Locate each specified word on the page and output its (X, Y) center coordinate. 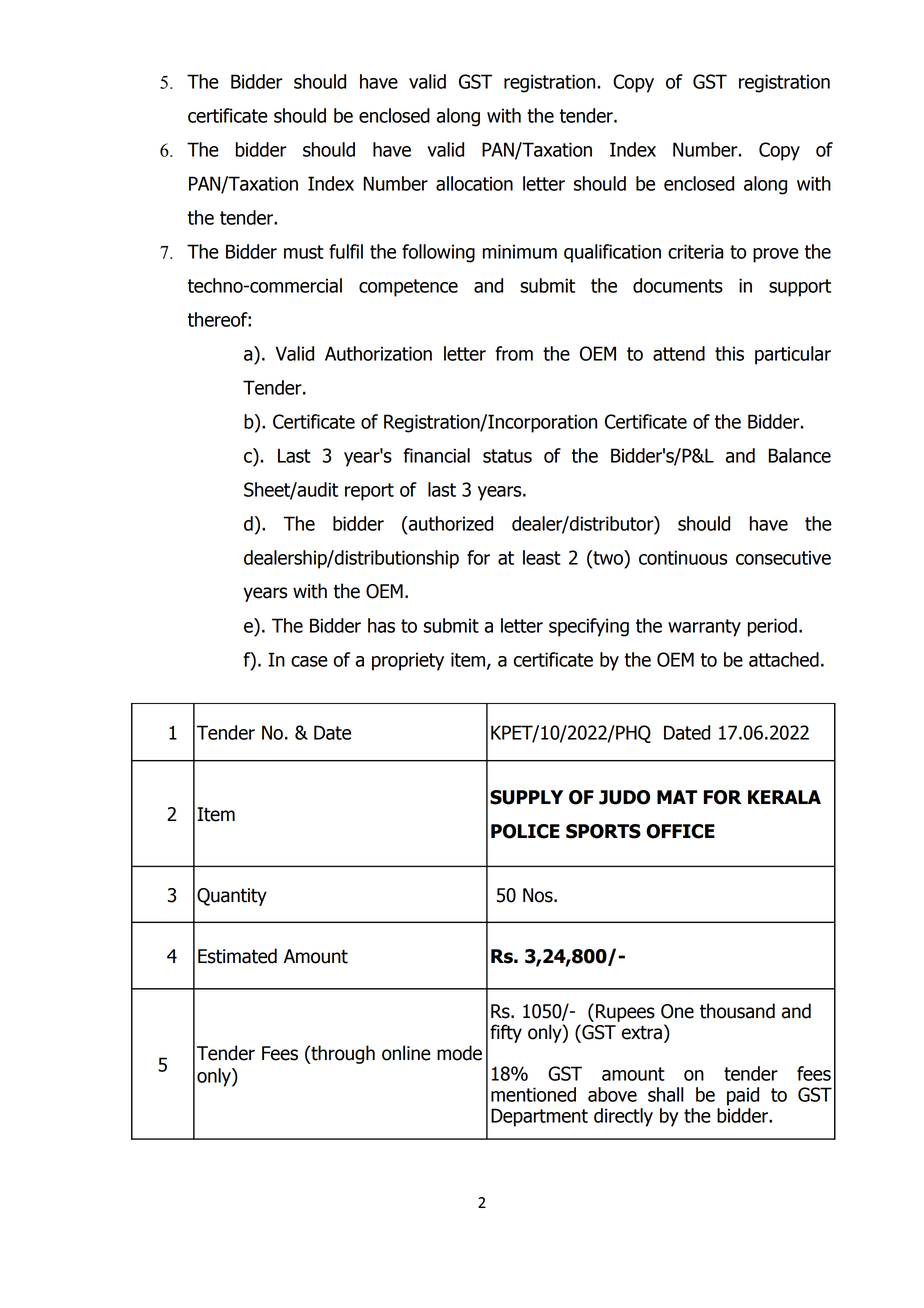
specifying (589, 627)
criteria (696, 251)
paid (743, 1096)
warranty (704, 628)
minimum (520, 251)
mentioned (533, 1094)
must (304, 252)
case (309, 661)
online (406, 1053)
